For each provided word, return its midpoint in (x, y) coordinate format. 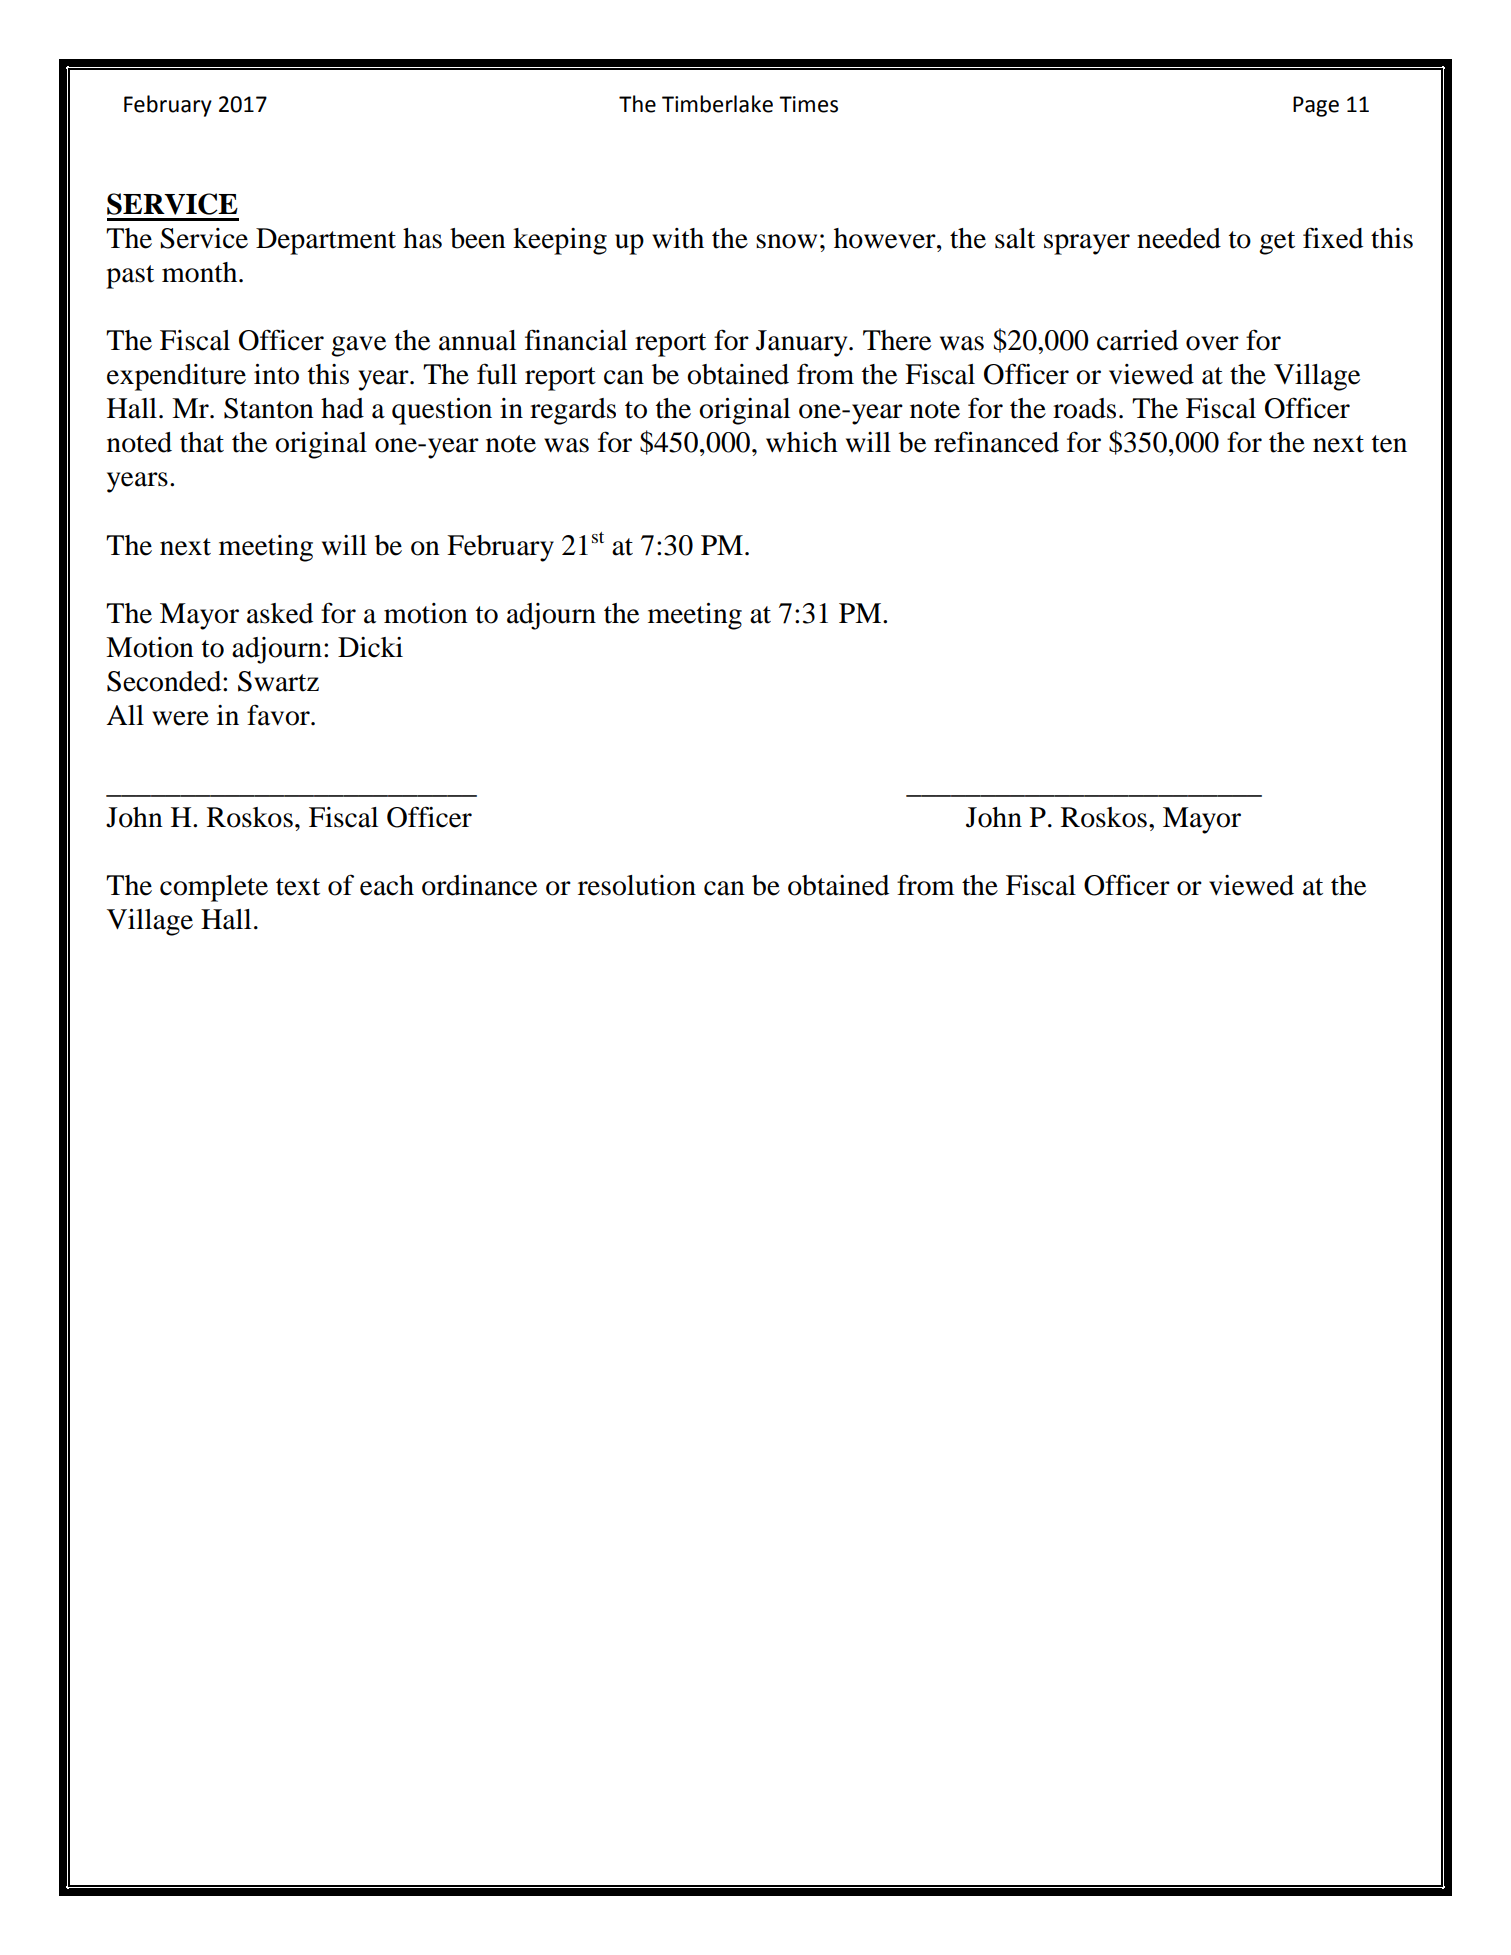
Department (326, 241)
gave (358, 346)
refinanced (996, 442)
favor (279, 715)
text (298, 887)
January (803, 343)
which (802, 442)
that (202, 442)
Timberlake (717, 104)
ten (1389, 444)
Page (1316, 106)
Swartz (278, 681)
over (1212, 343)
